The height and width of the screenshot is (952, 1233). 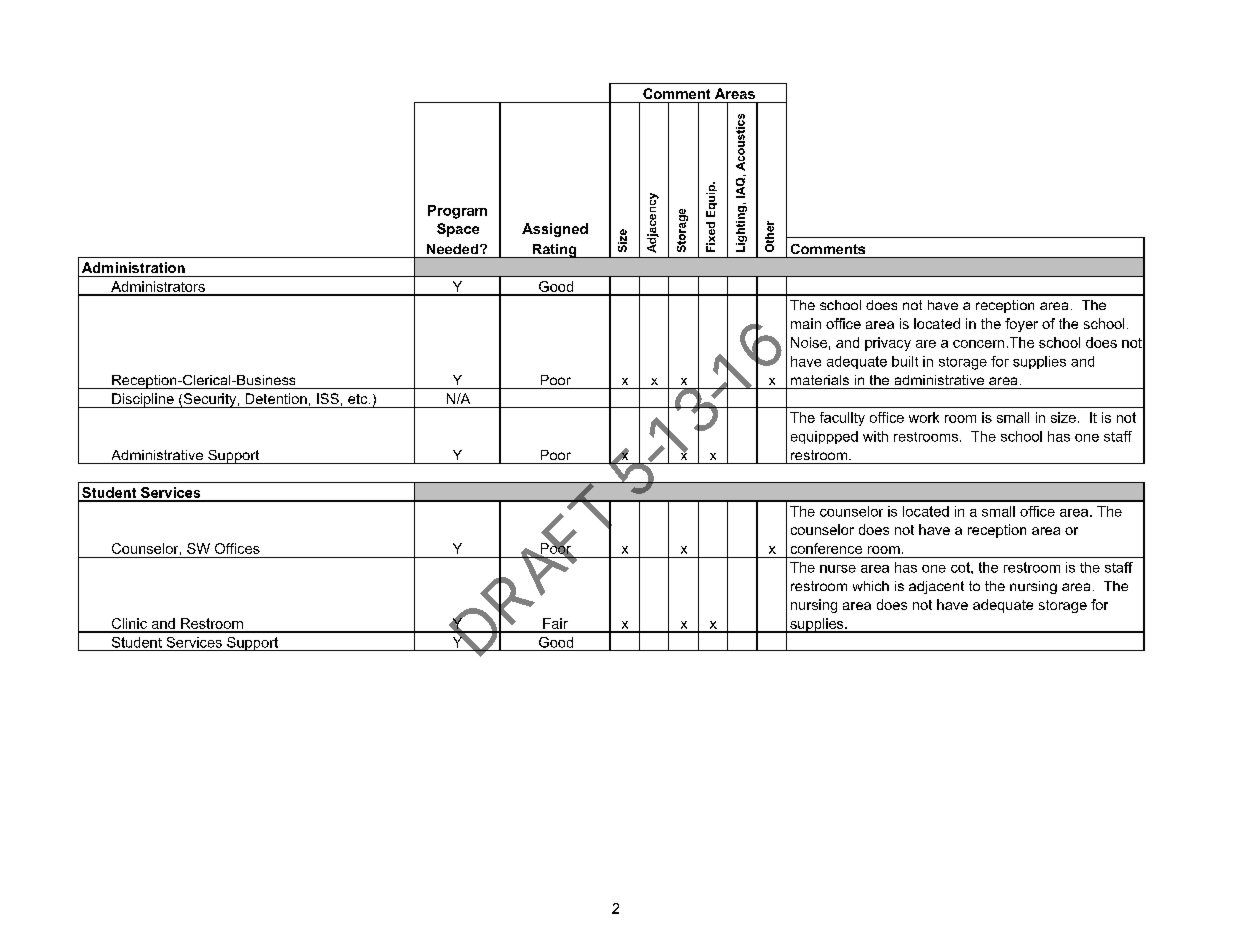 I want to click on Detention, so click(x=276, y=398).
